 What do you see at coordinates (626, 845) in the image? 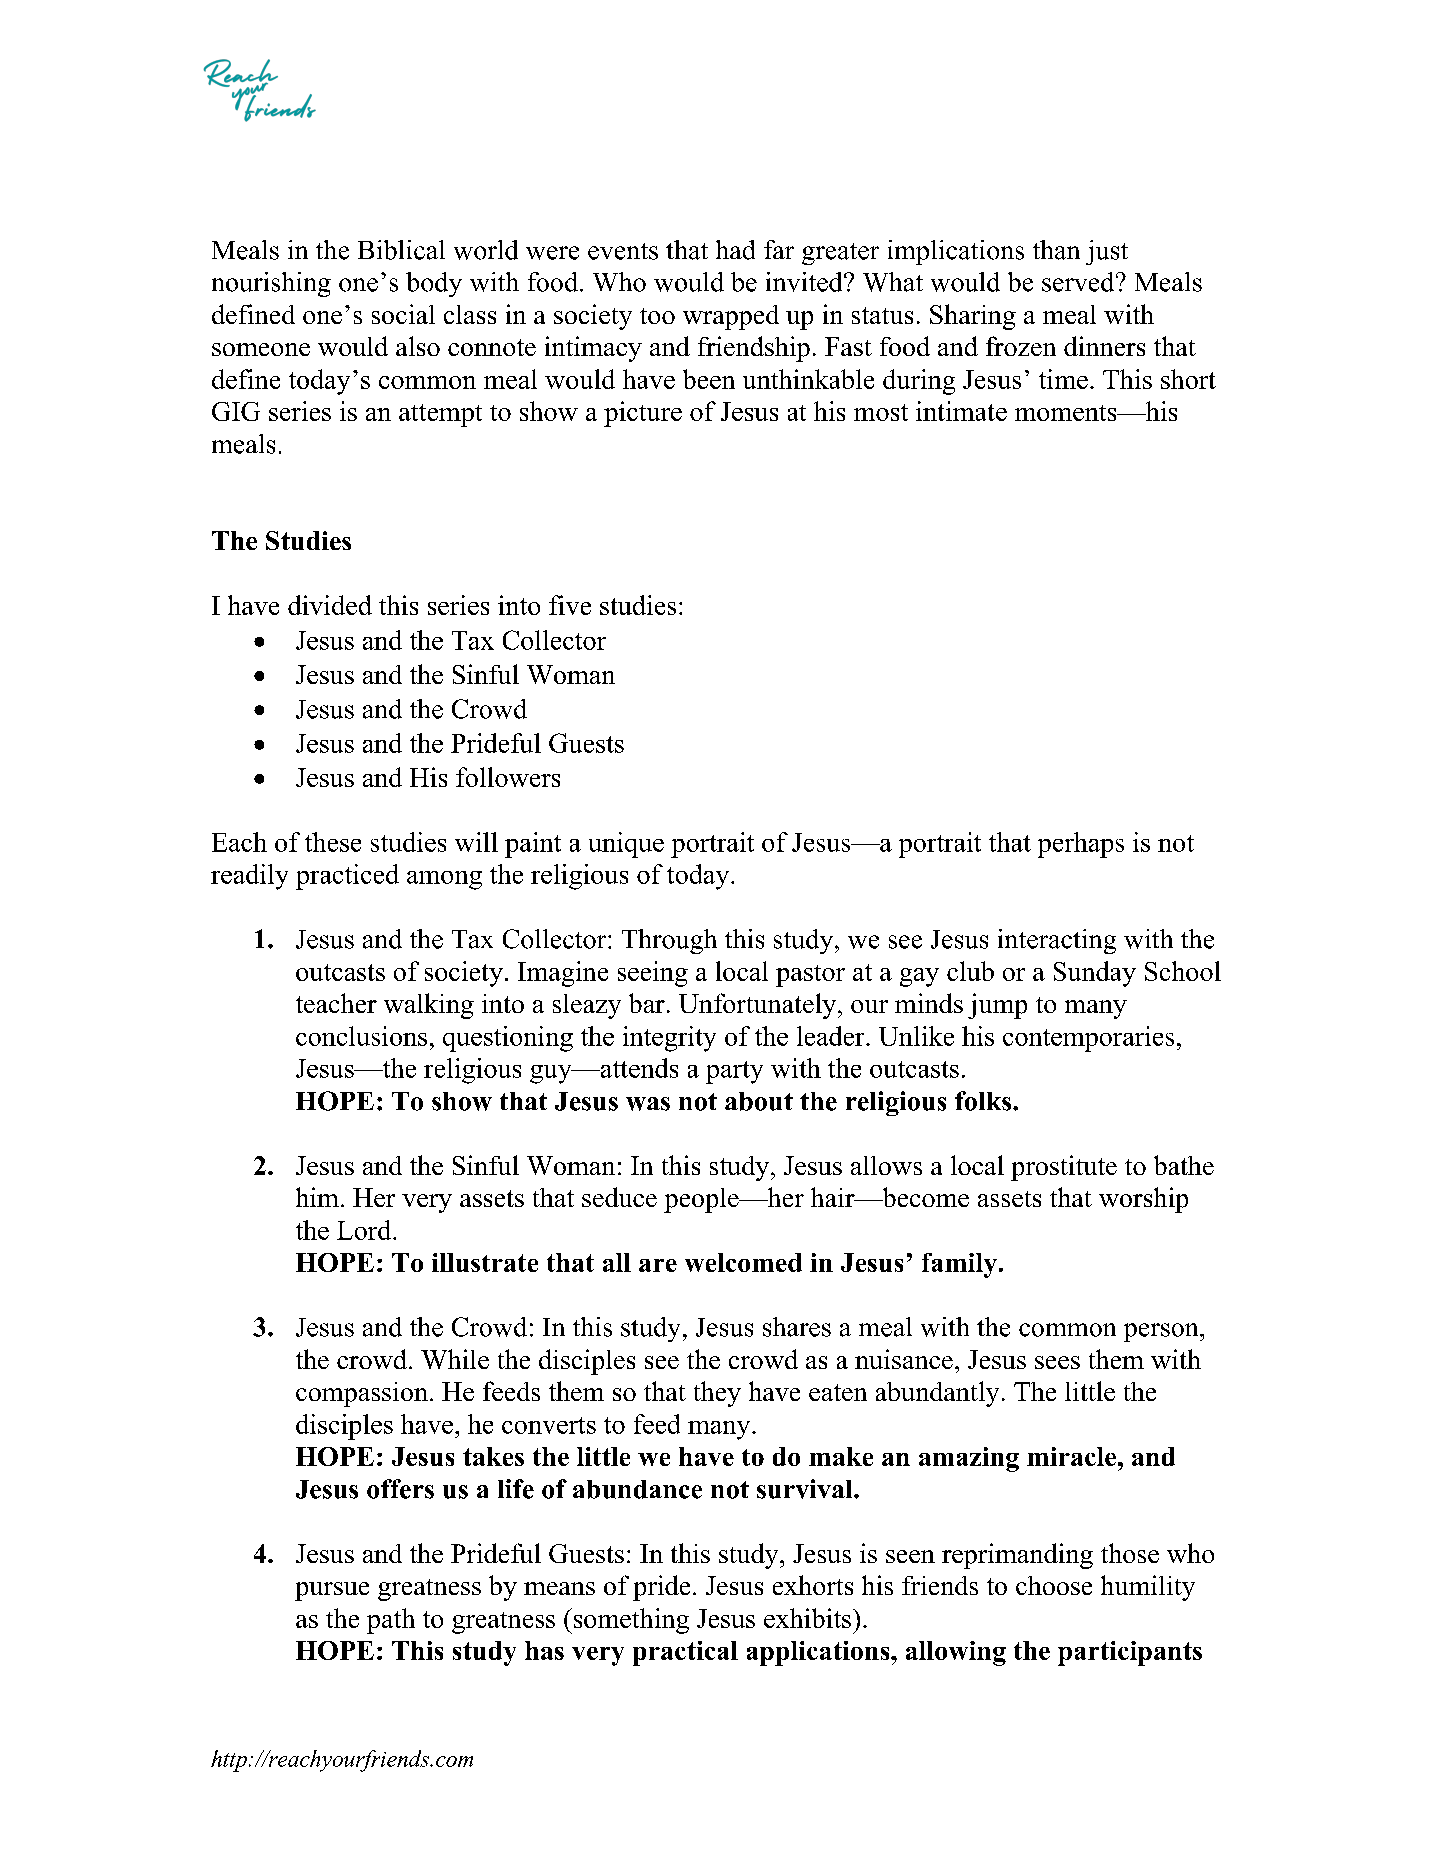
I see `unique` at bounding box center [626, 845].
